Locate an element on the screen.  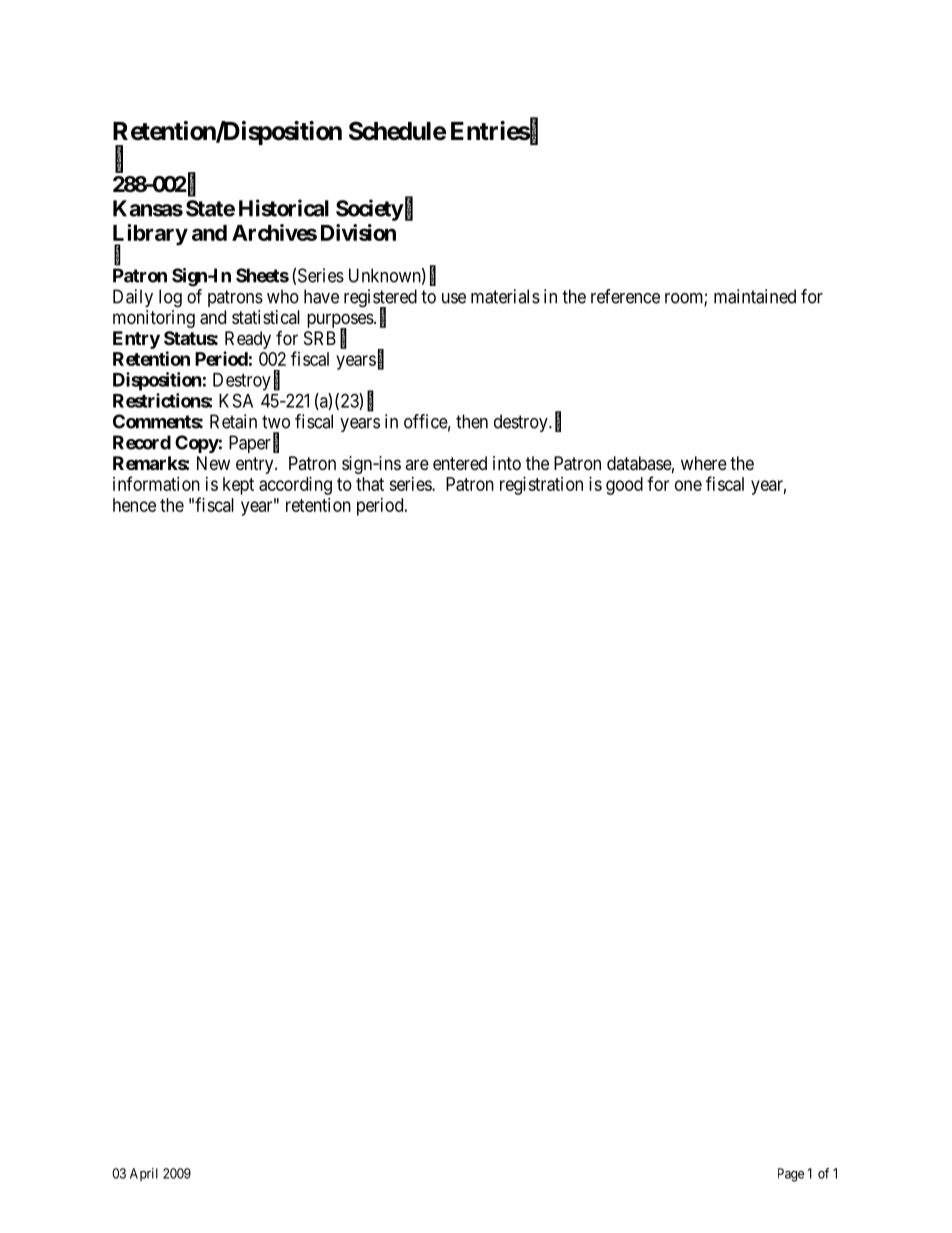
Page is located at coordinates (791, 1175).
